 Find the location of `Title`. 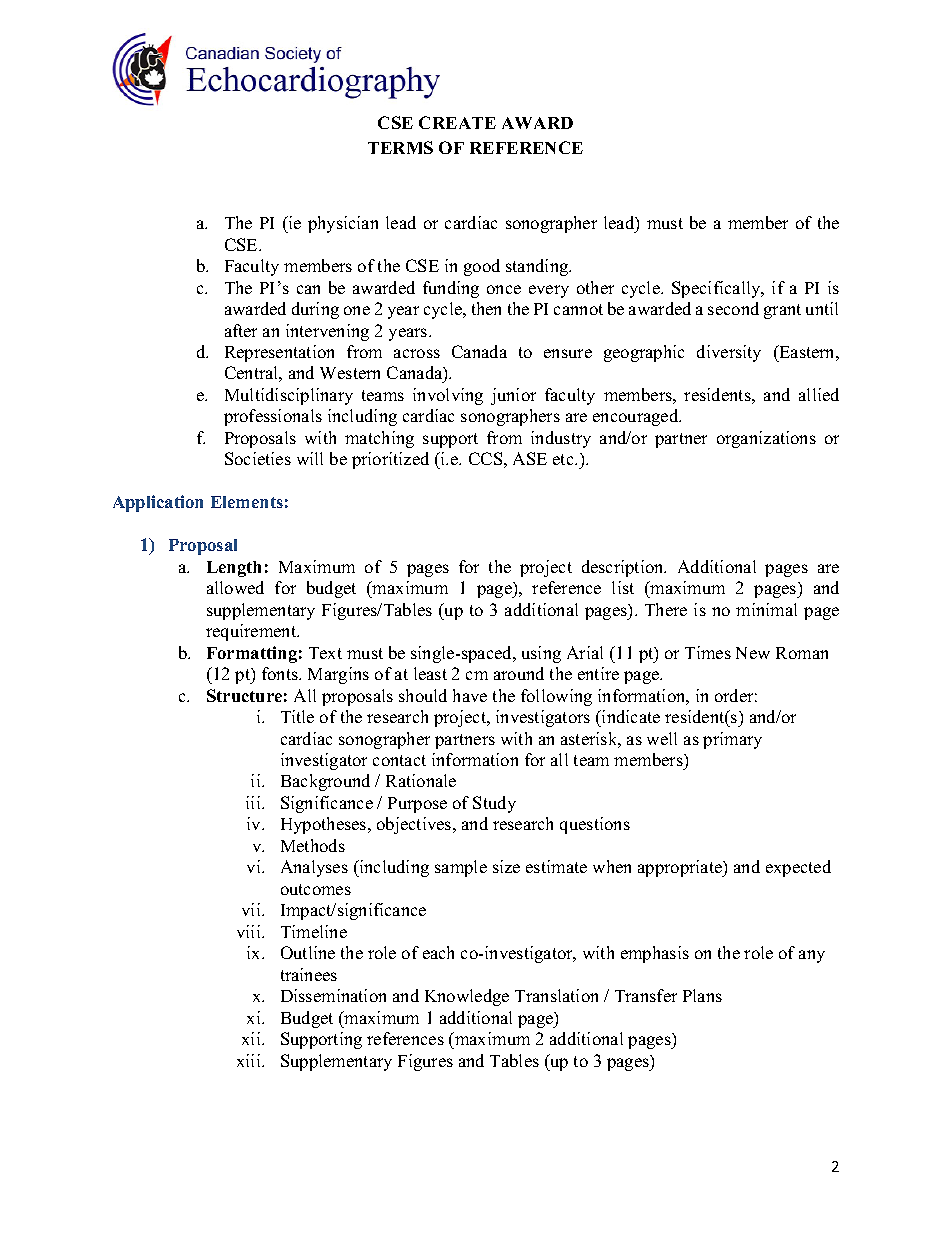

Title is located at coordinates (297, 716).
